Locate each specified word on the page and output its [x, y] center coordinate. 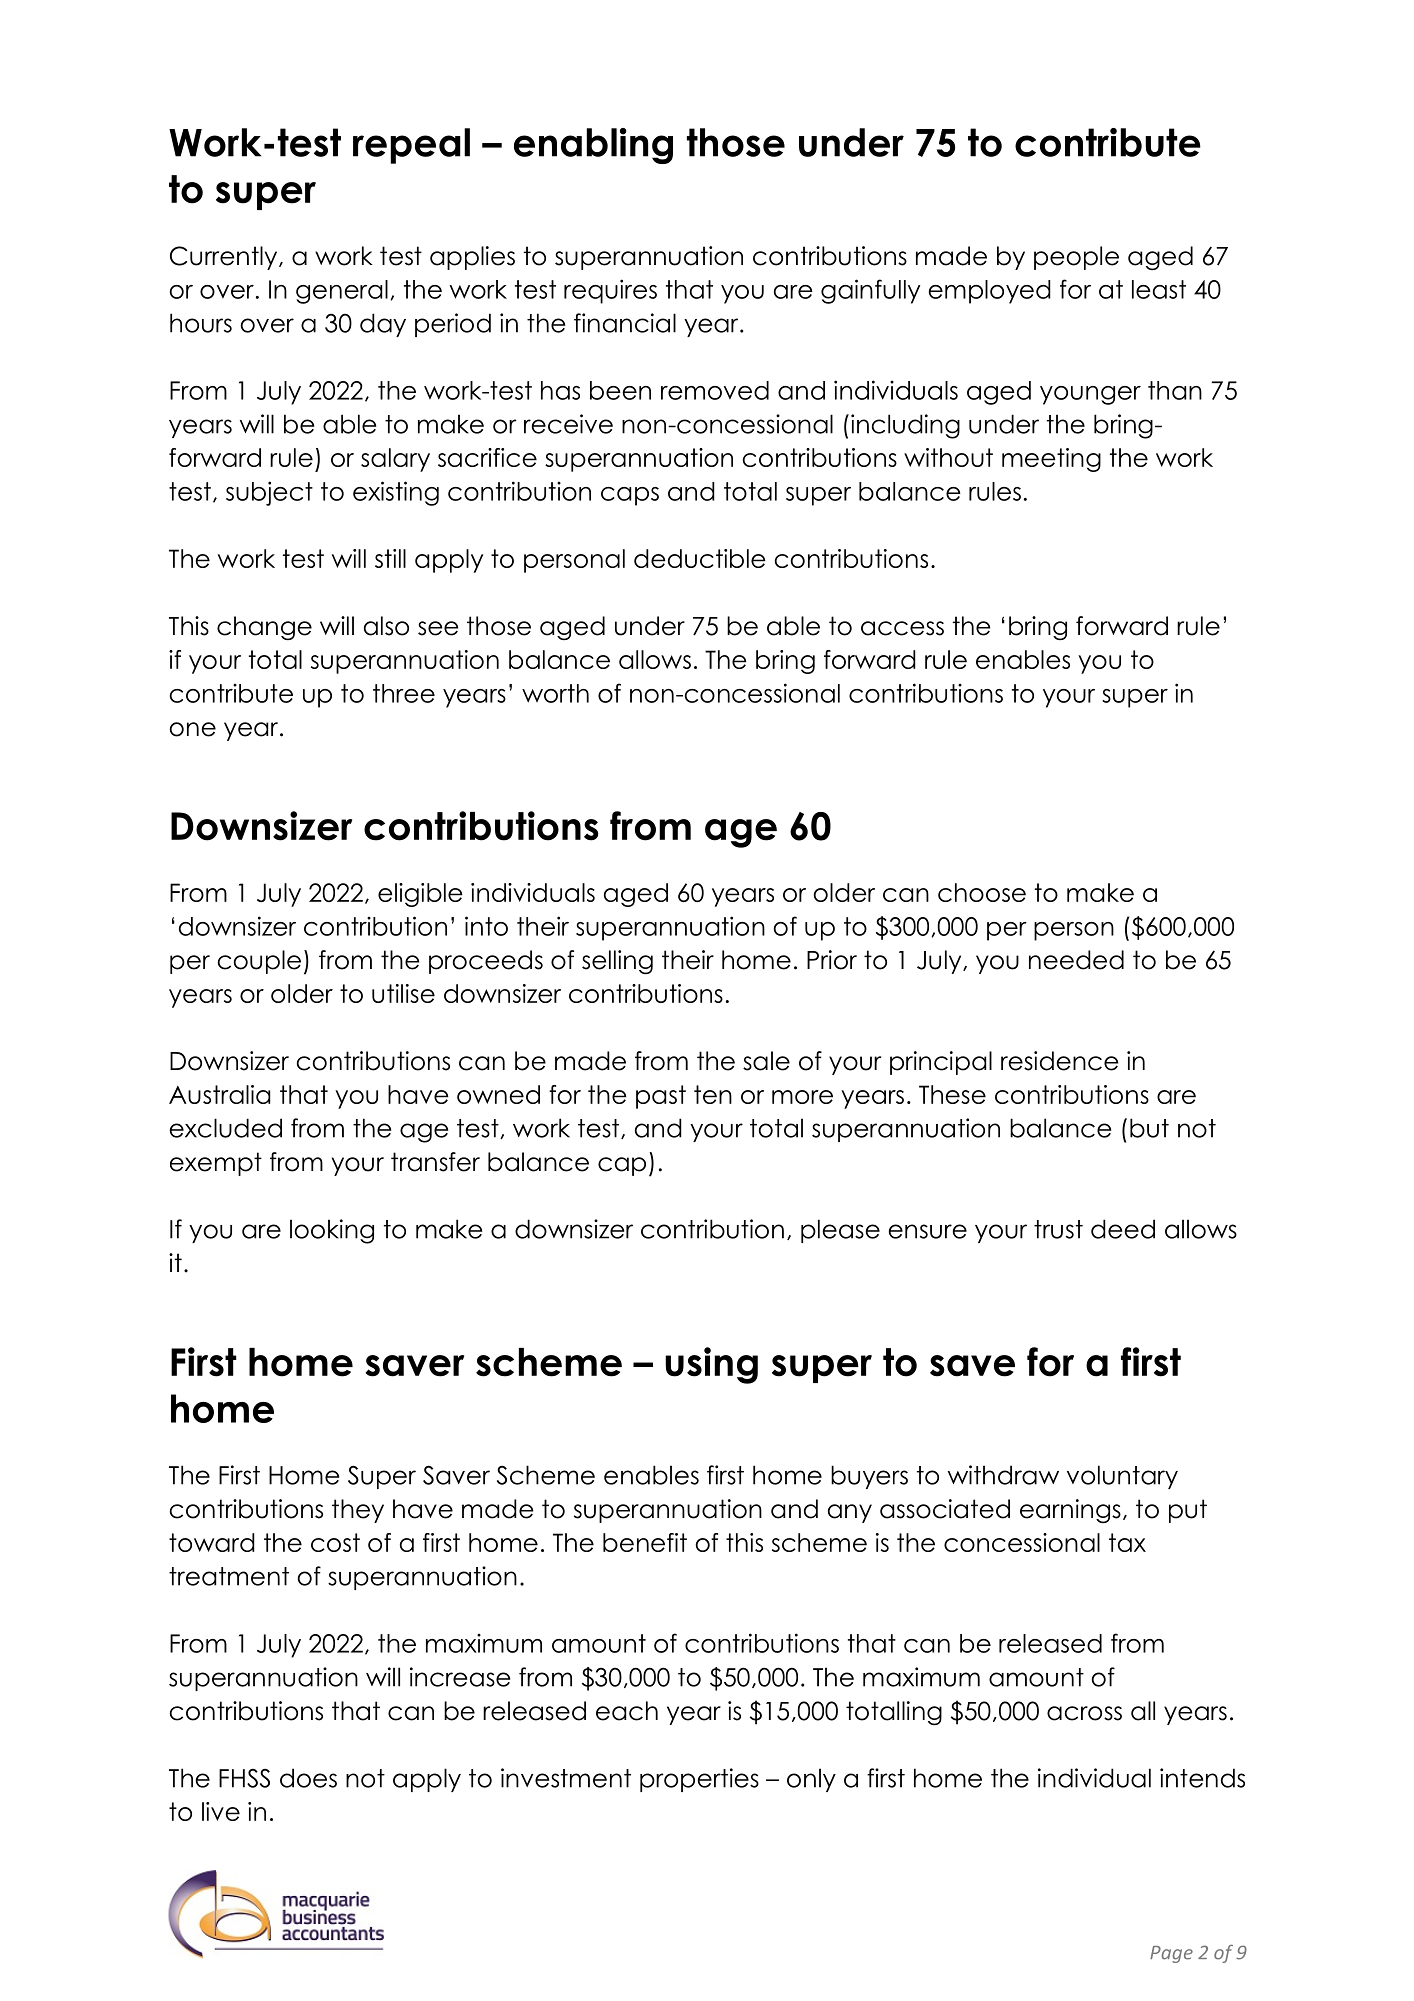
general [342, 292]
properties [699, 1780]
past [661, 1097]
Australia [219, 1094]
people [1076, 258]
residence [1059, 1061]
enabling [593, 146]
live [221, 1811]
